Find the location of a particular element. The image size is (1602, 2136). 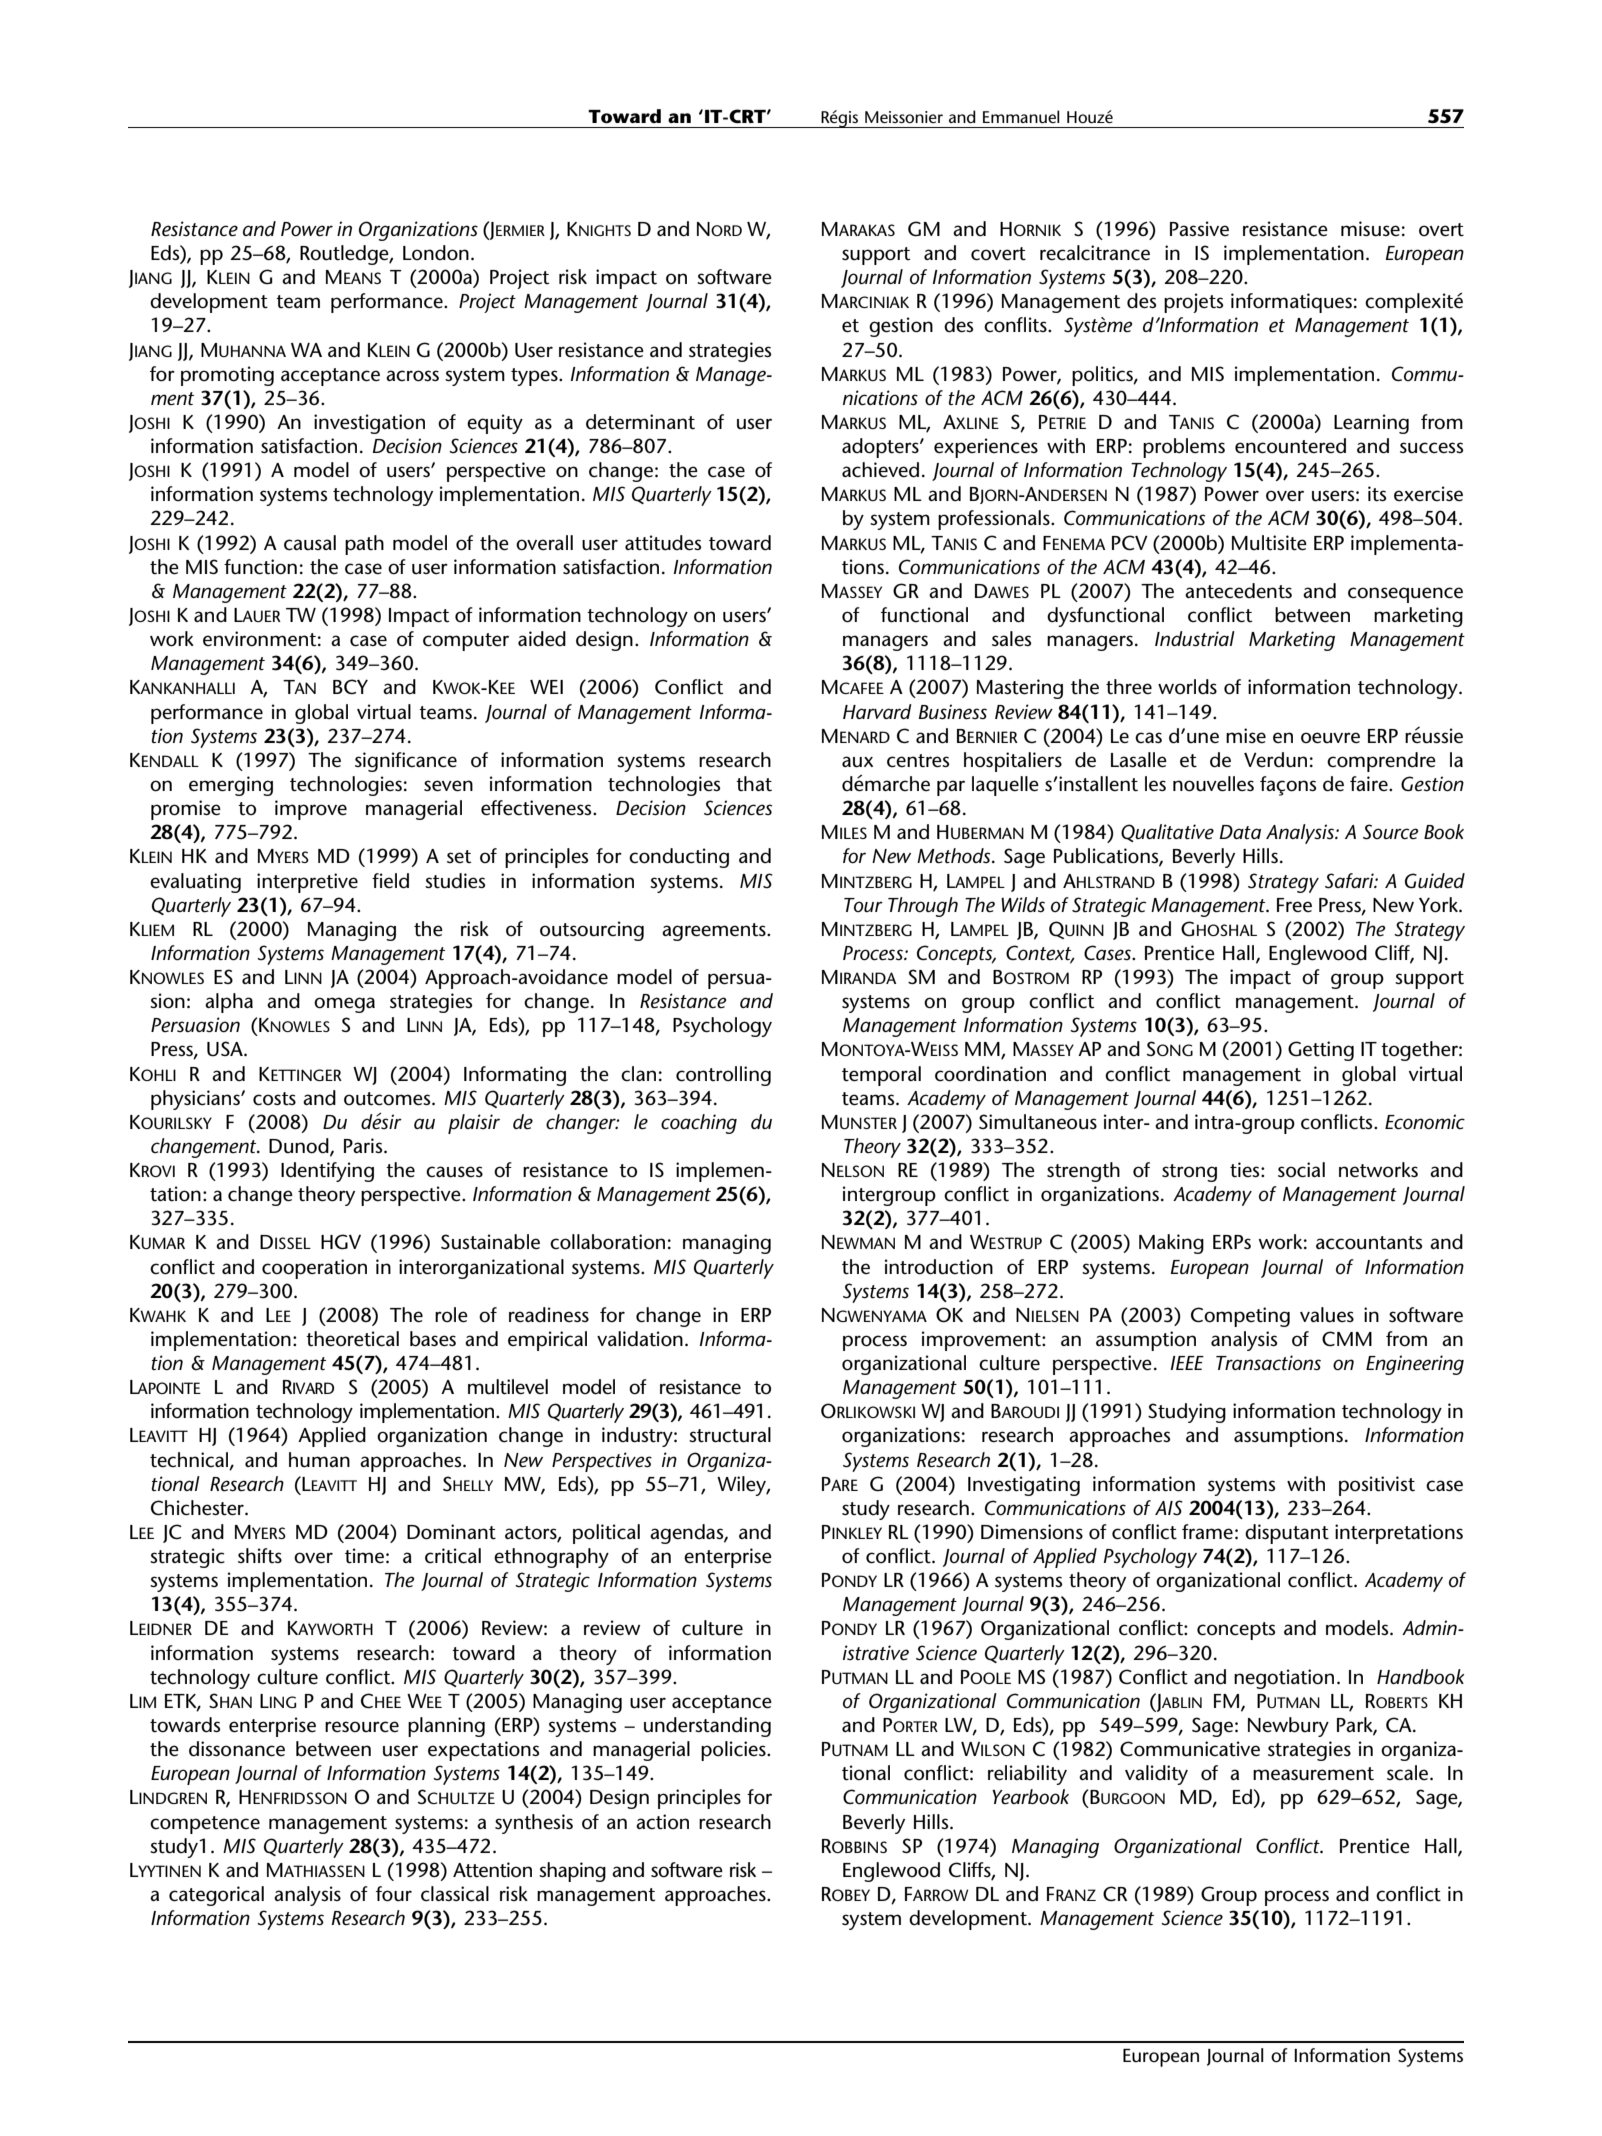

scale is located at coordinates (1409, 1773).
